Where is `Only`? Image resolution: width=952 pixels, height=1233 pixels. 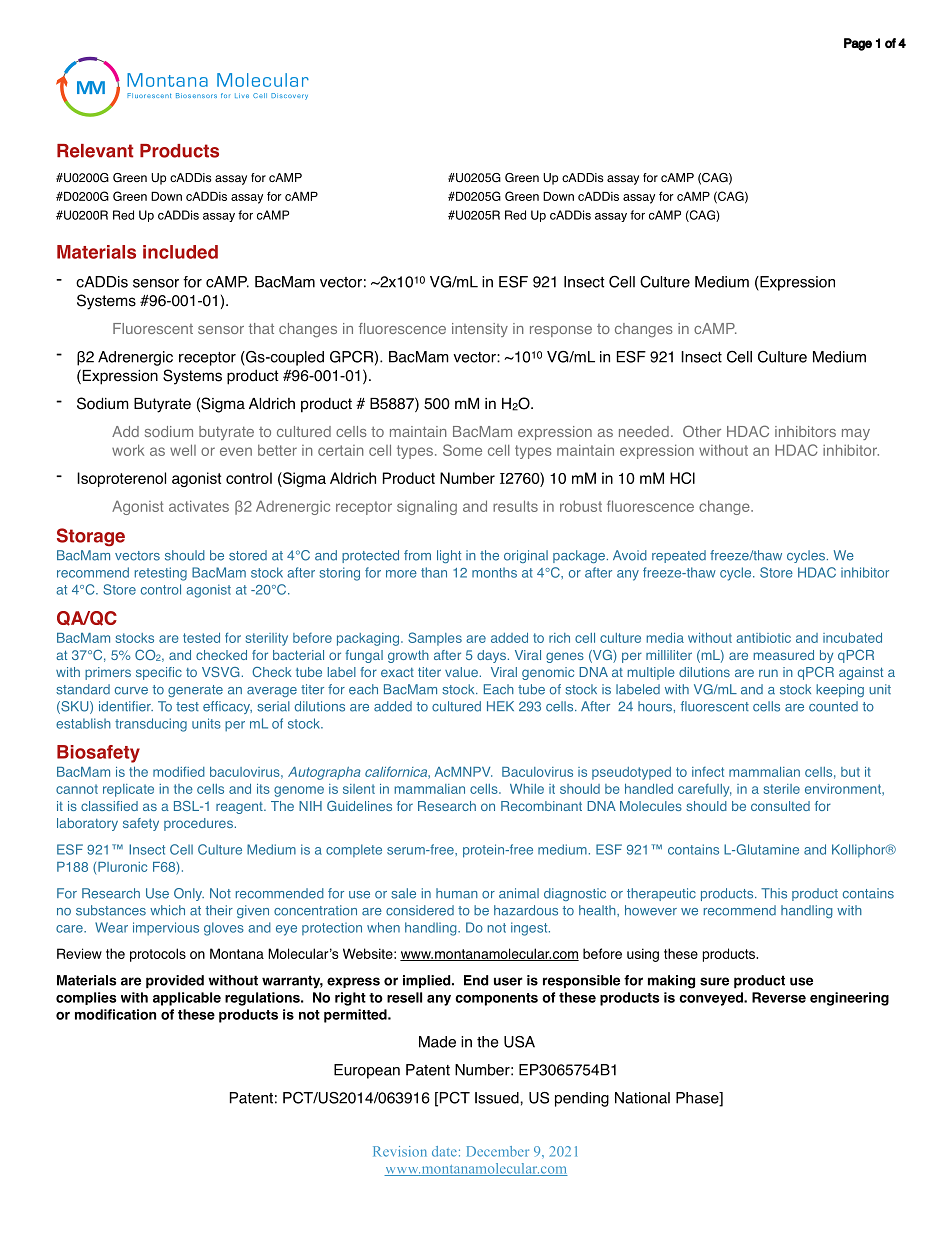 Only is located at coordinates (189, 894).
